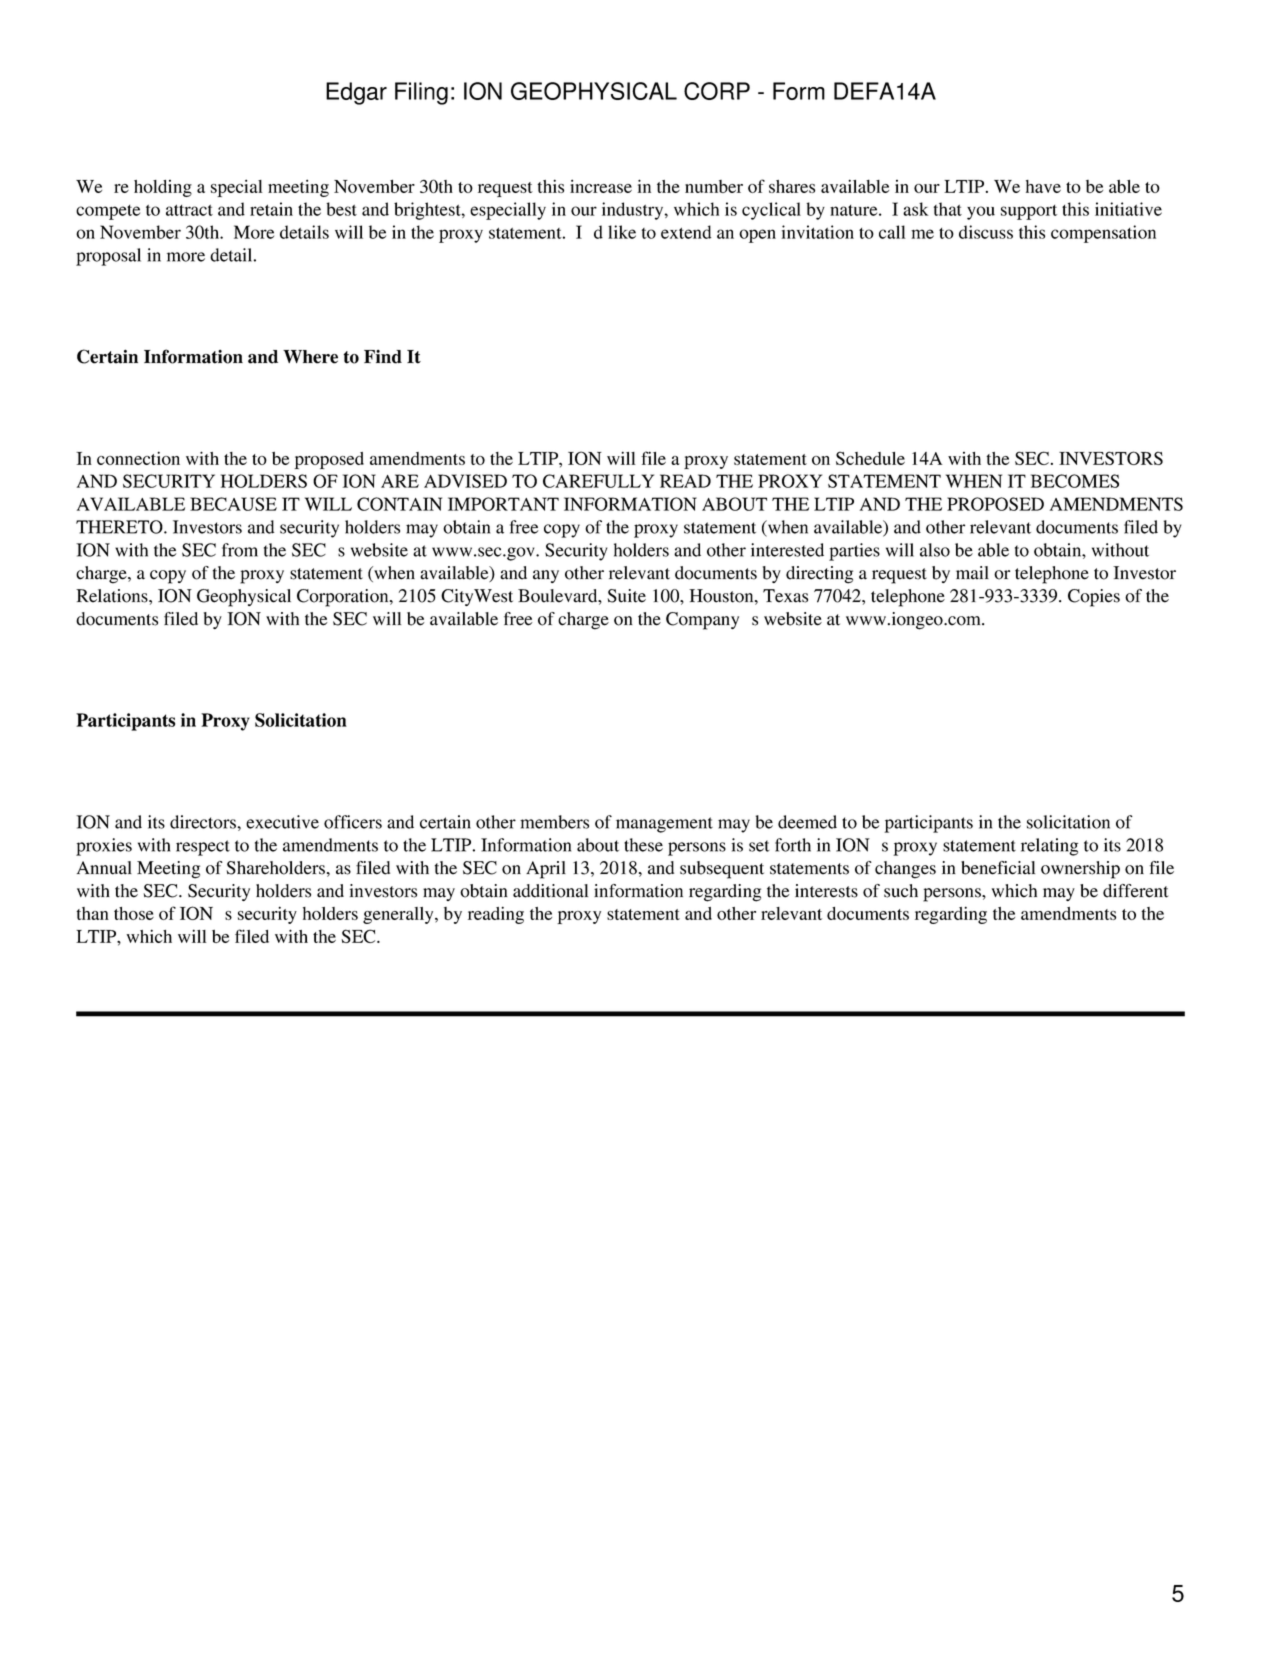  Describe the element at coordinates (113, 596) in the screenshot. I see `Relations` at that location.
